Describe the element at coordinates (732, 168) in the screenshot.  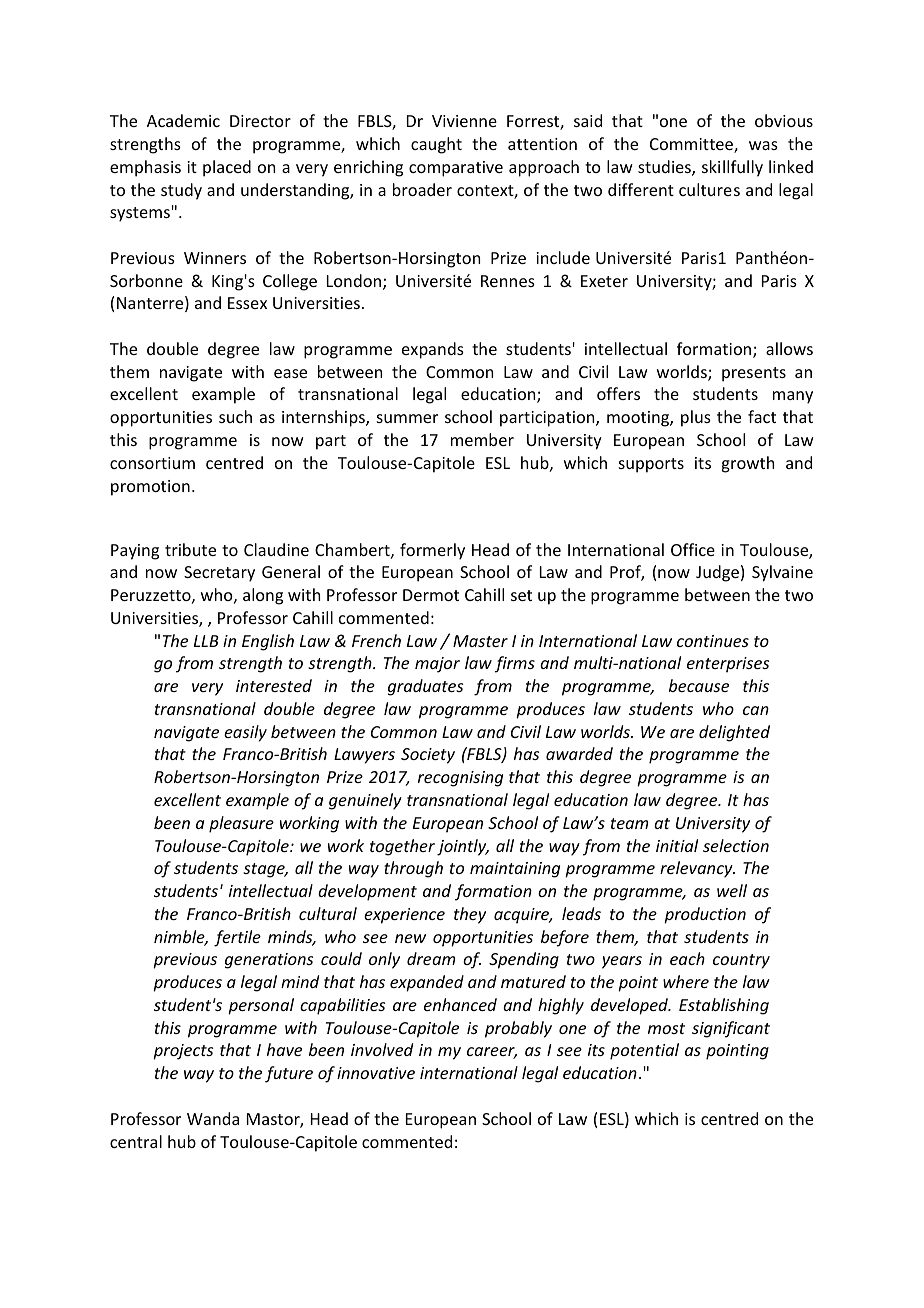
I see `skillfully` at that location.
